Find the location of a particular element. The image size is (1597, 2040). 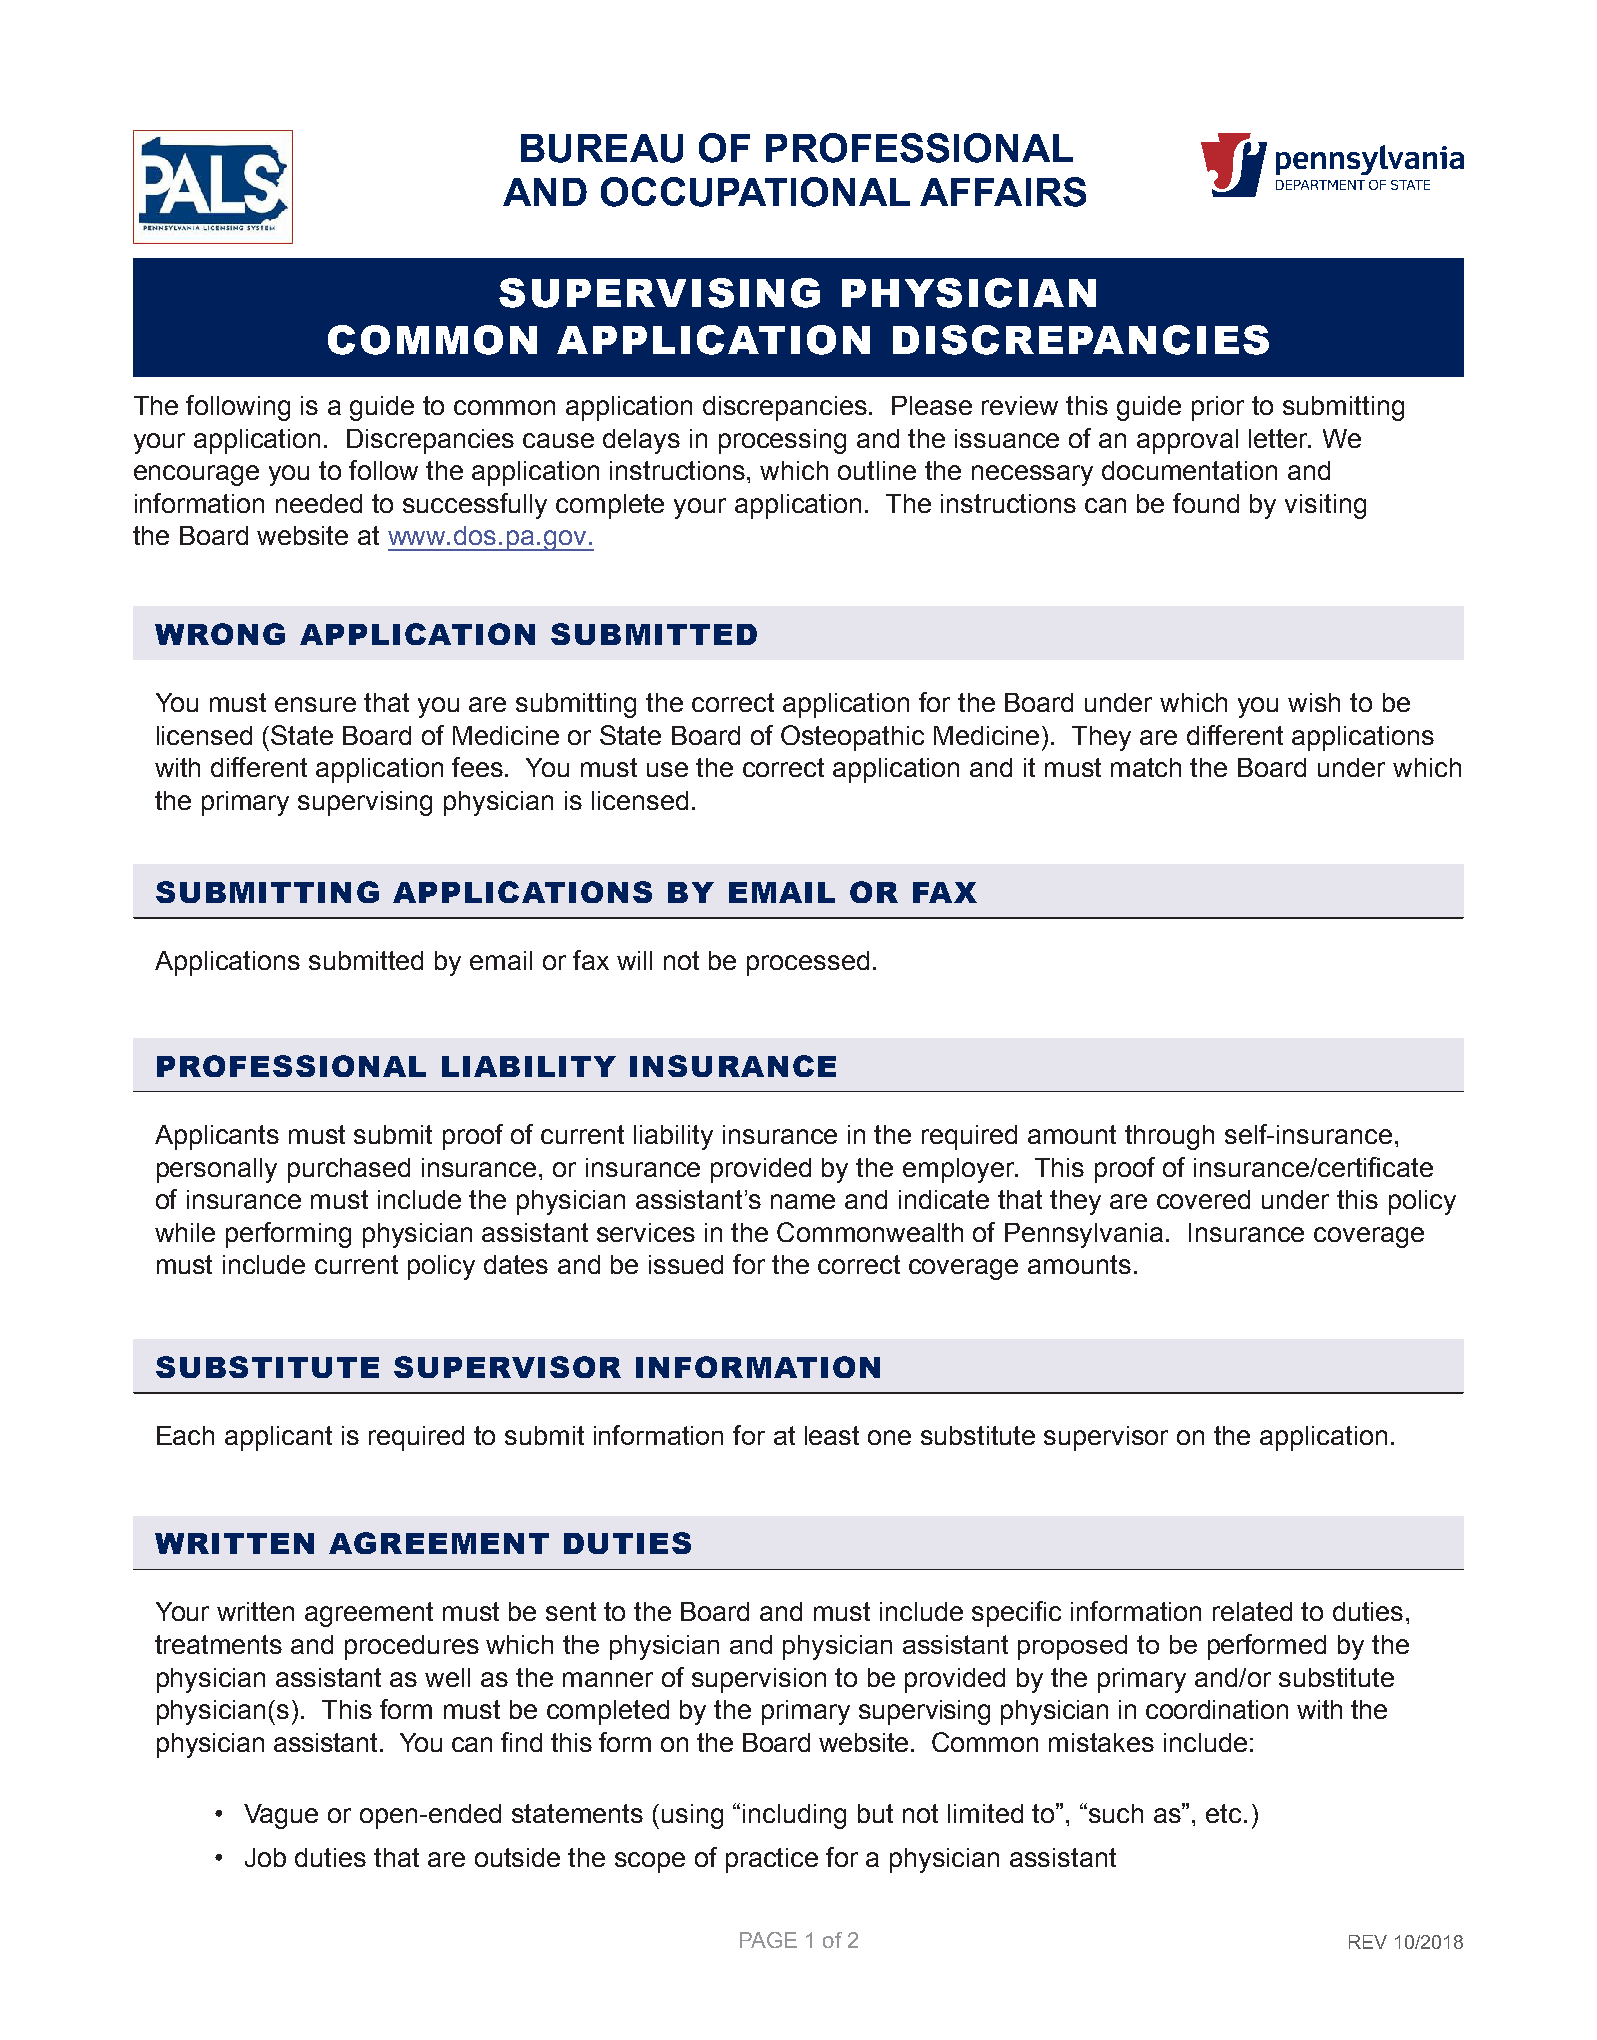

least is located at coordinates (832, 1435).
